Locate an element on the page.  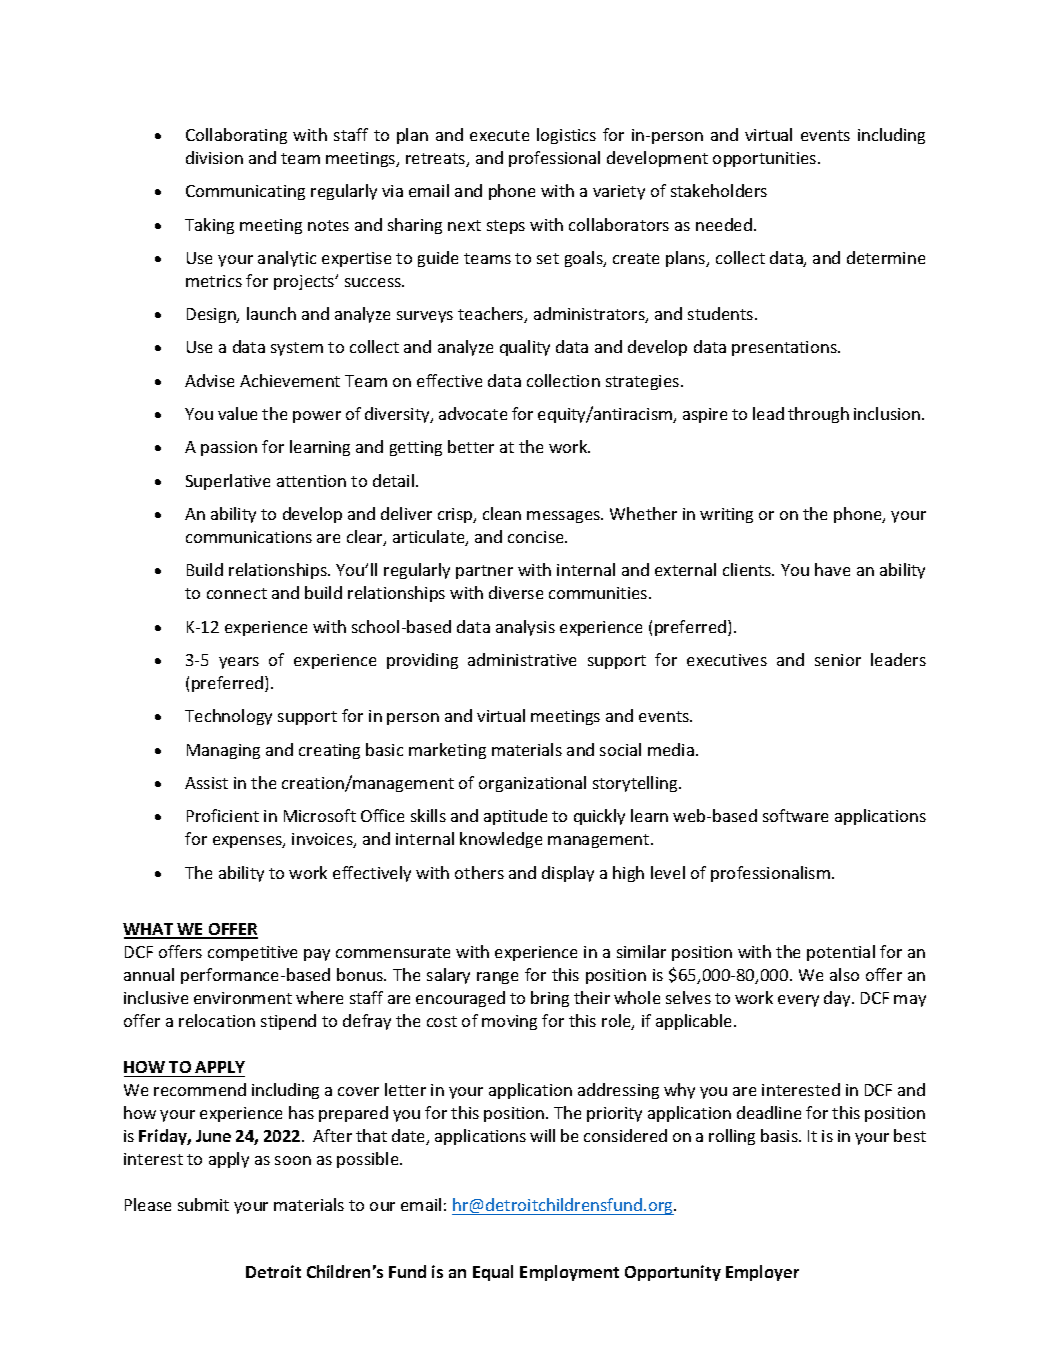
execute is located at coordinates (499, 135).
